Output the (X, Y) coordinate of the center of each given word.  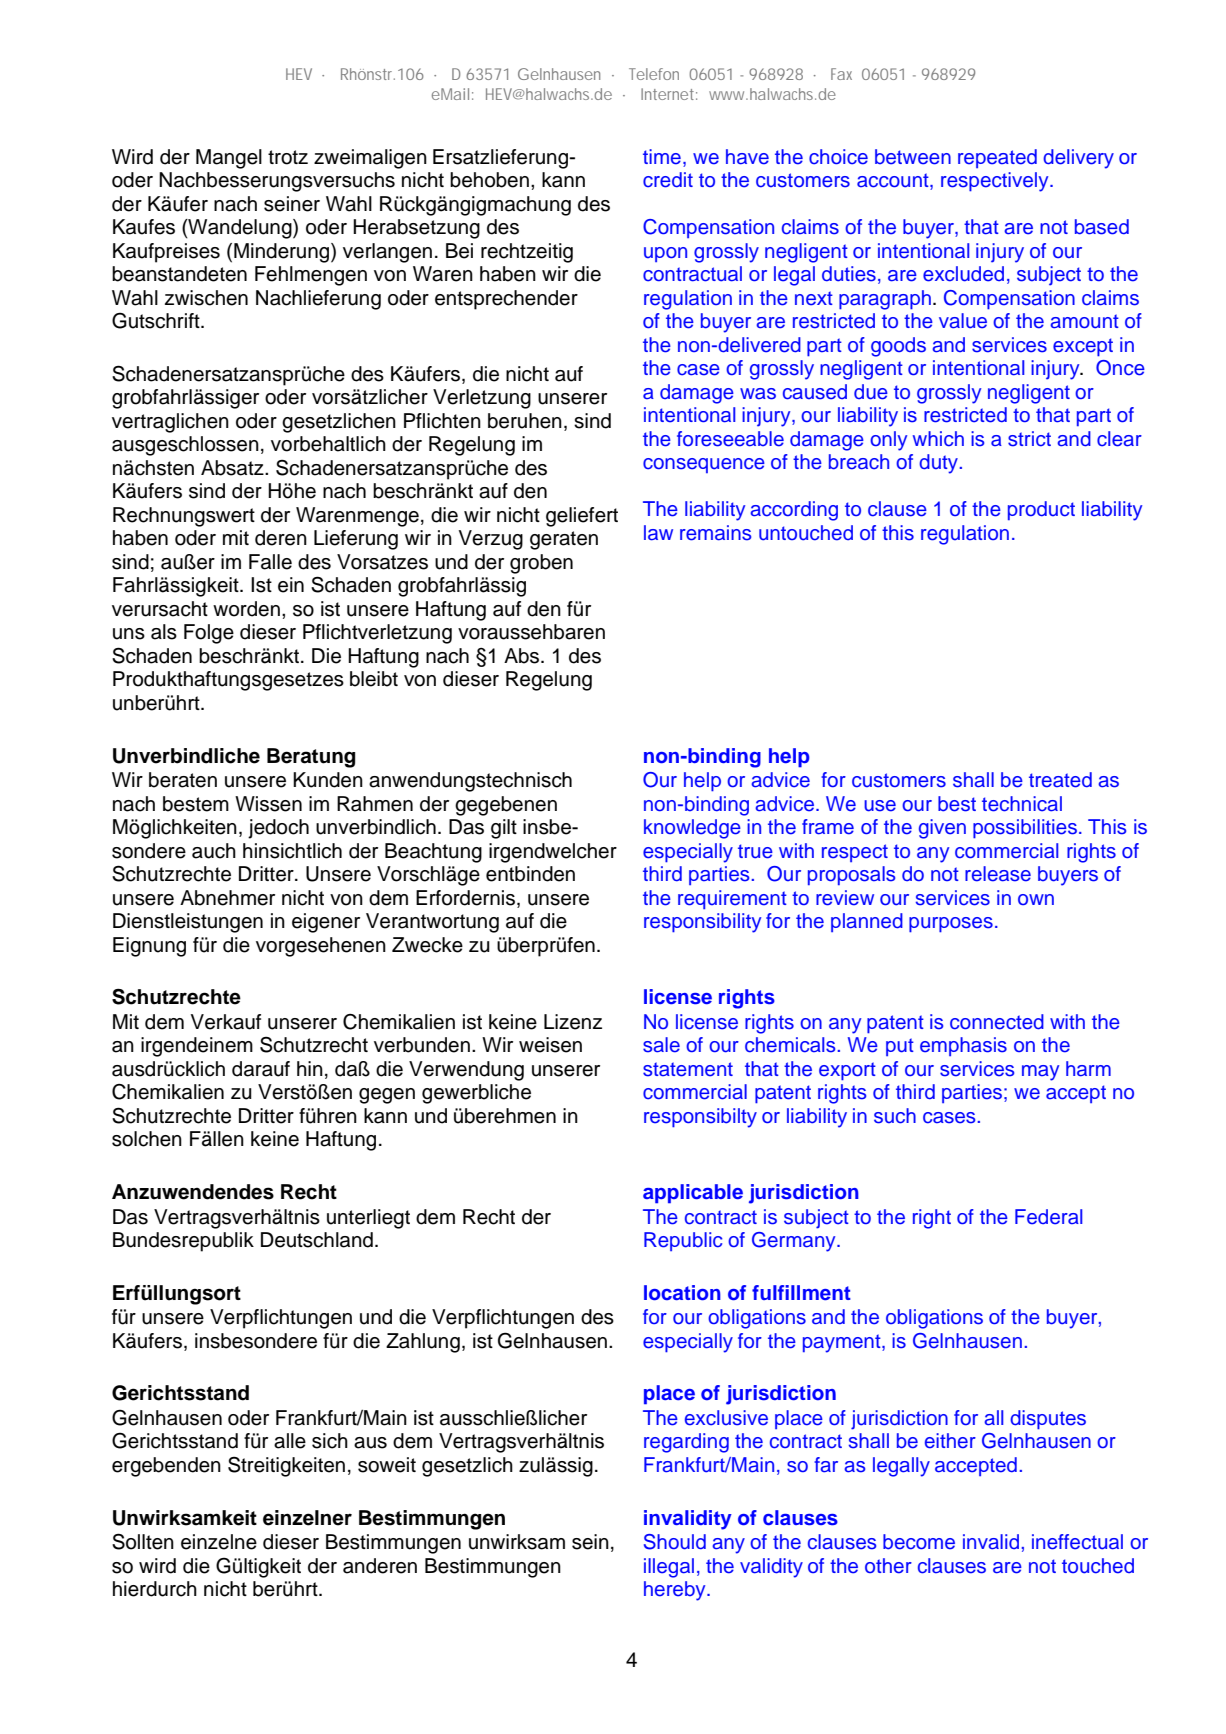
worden (246, 609)
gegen (387, 1096)
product (1041, 510)
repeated (997, 158)
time (662, 157)
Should (675, 1542)
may (1040, 1073)
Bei (459, 251)
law (658, 533)
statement (688, 1069)
